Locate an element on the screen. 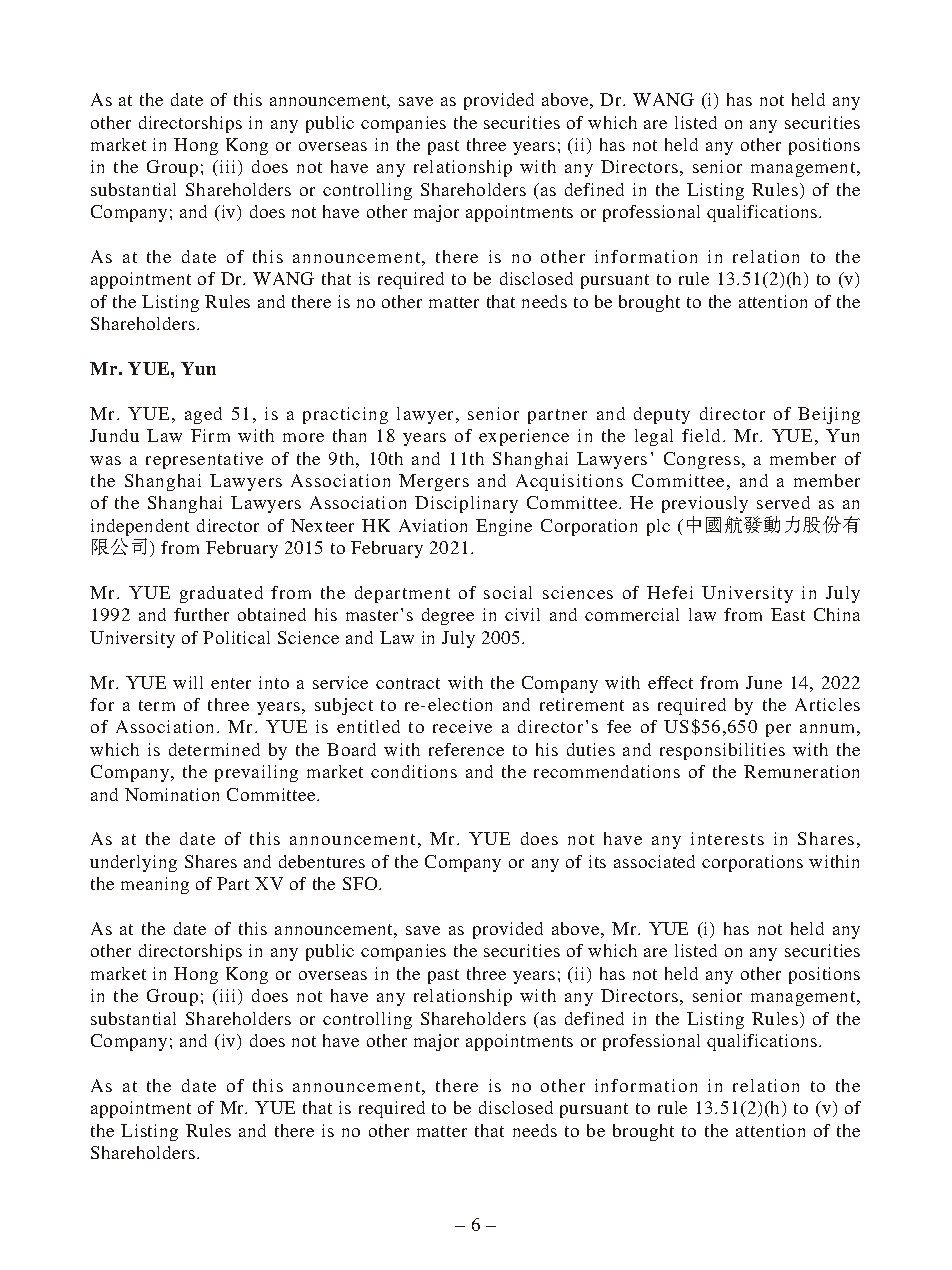 The height and width of the screenshot is (1270, 952). field is located at coordinates (701, 435).
